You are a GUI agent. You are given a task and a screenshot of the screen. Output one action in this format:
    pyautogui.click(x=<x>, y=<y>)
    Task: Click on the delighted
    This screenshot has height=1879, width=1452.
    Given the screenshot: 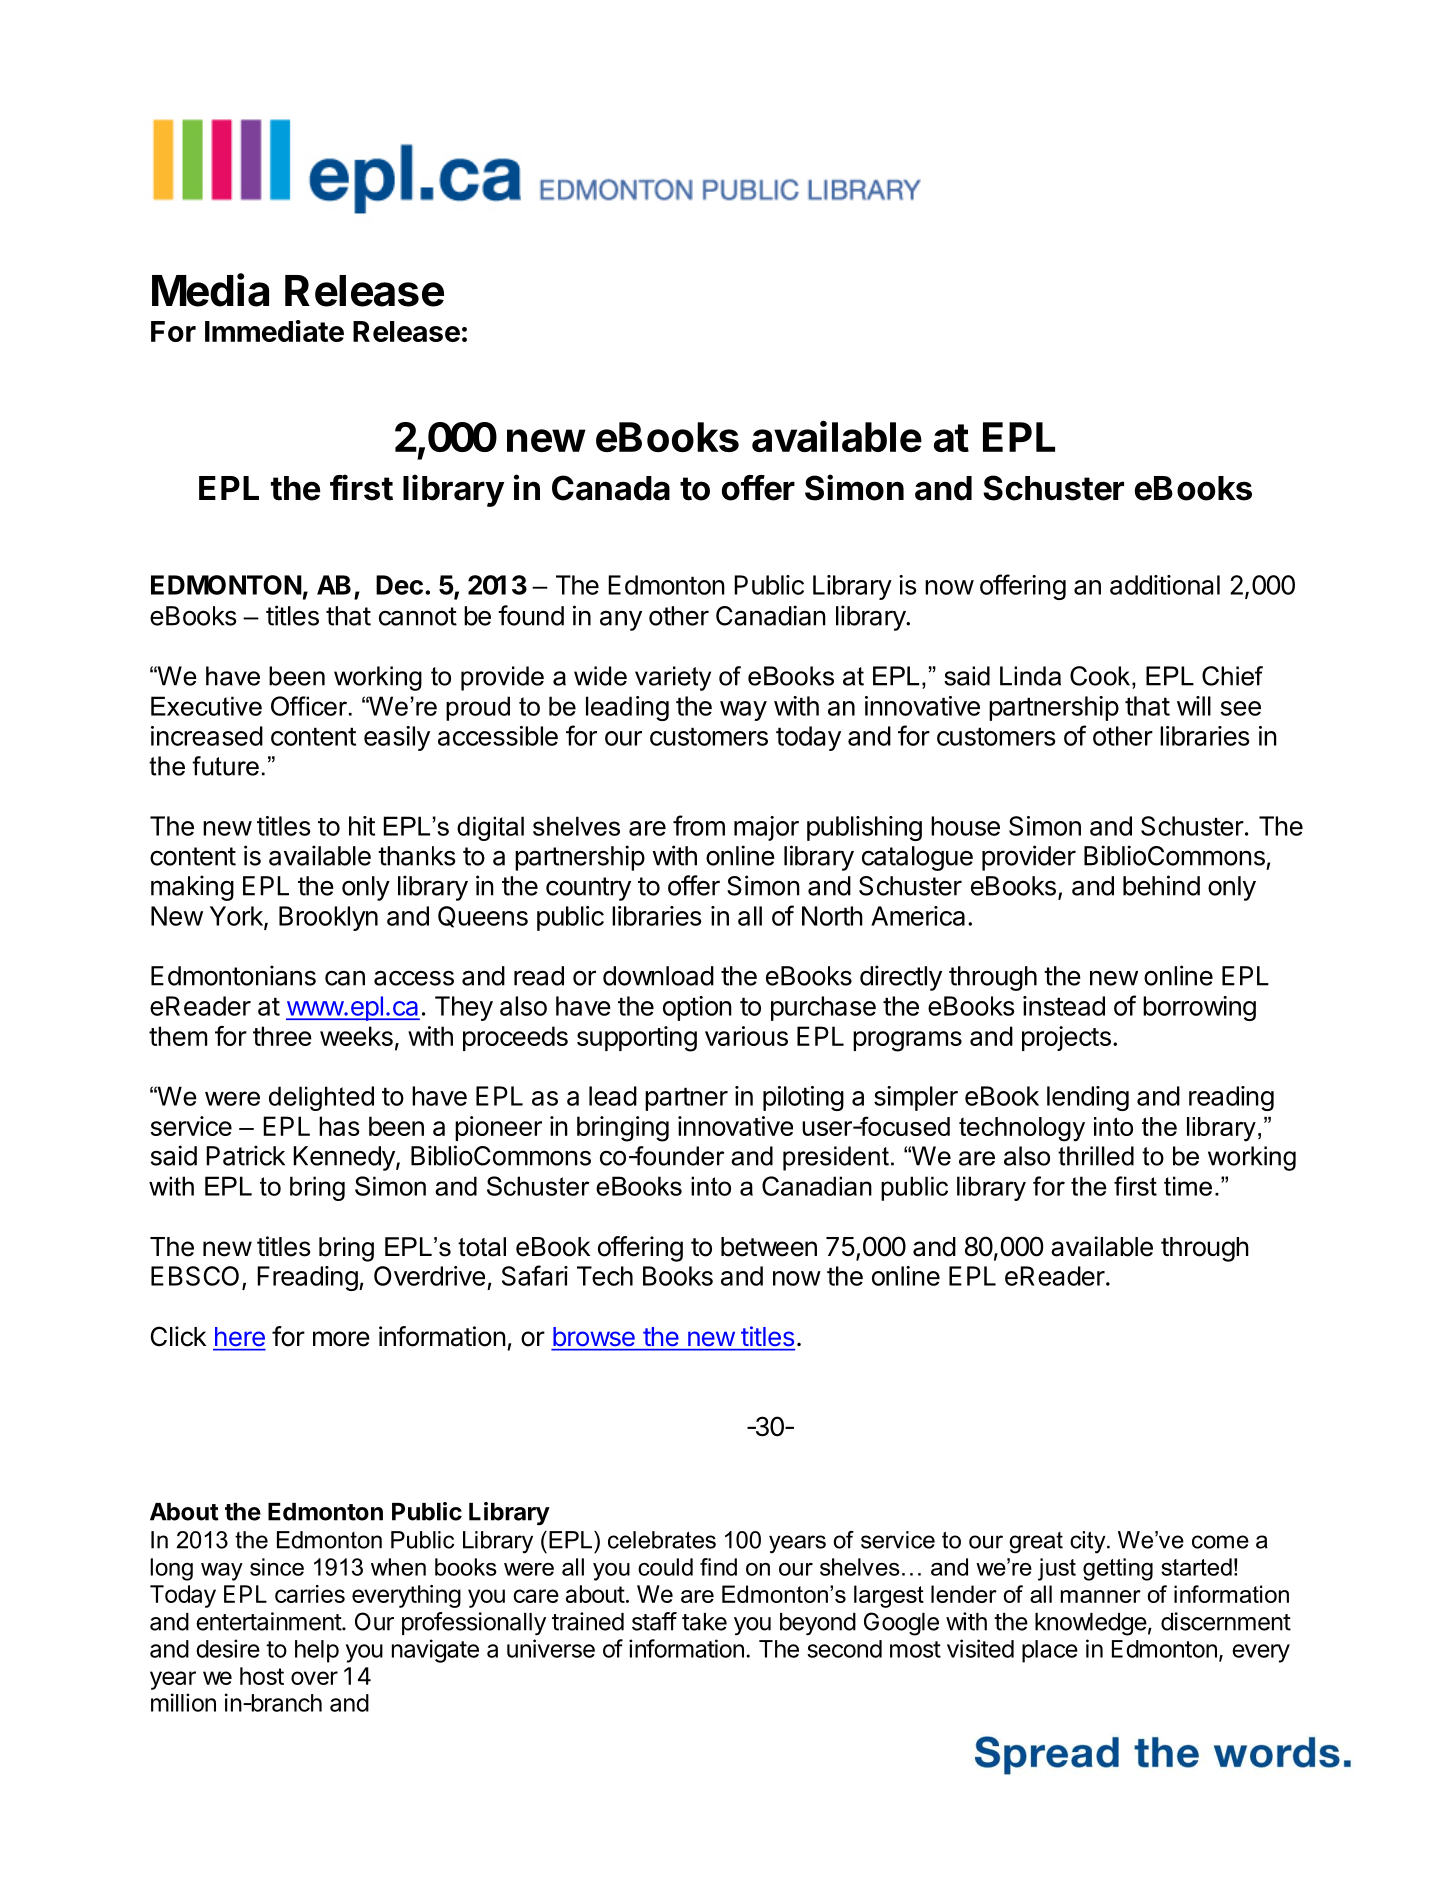 What is the action you would take?
    pyautogui.click(x=321, y=1098)
